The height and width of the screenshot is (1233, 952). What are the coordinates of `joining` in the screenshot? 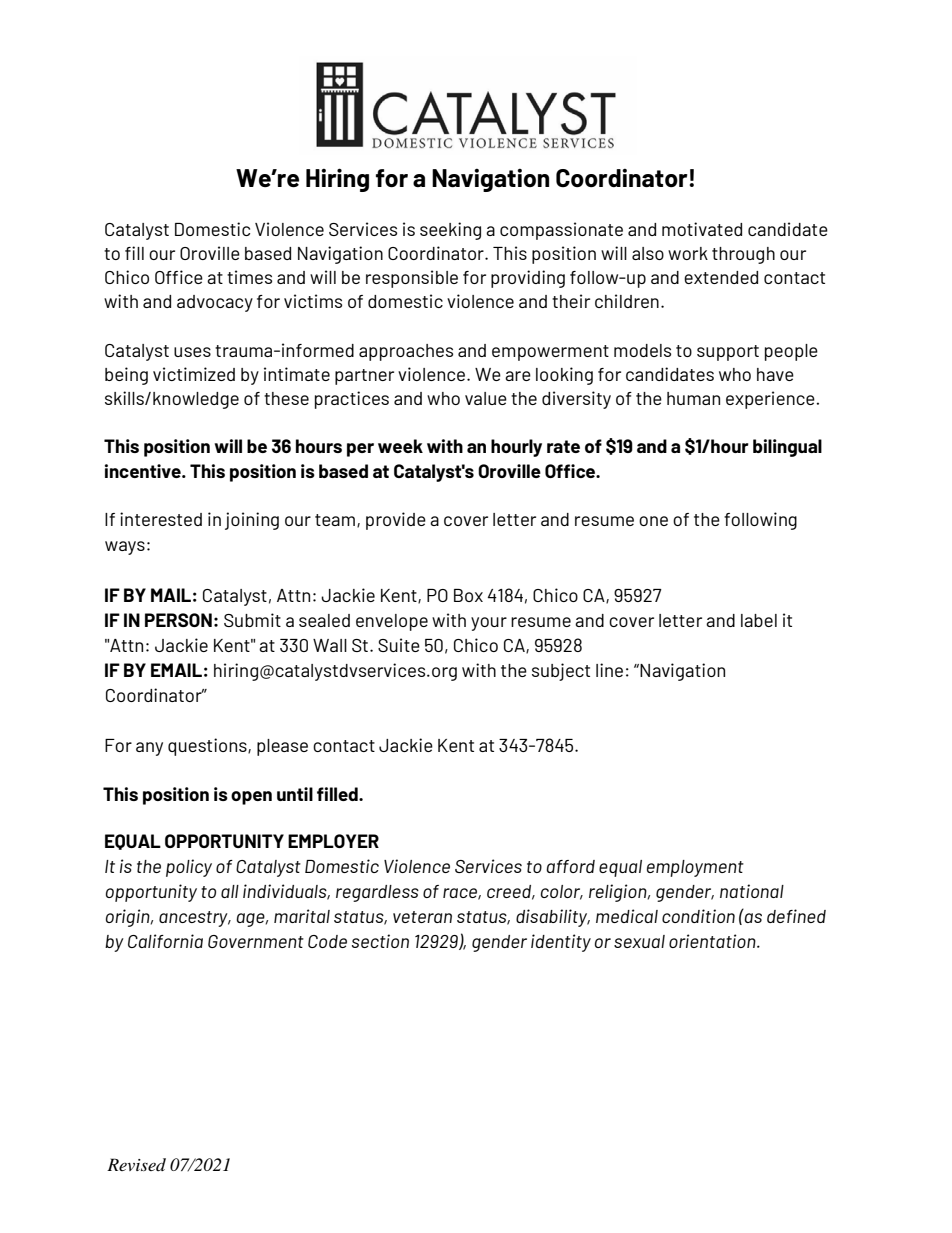 It's located at (252, 521).
